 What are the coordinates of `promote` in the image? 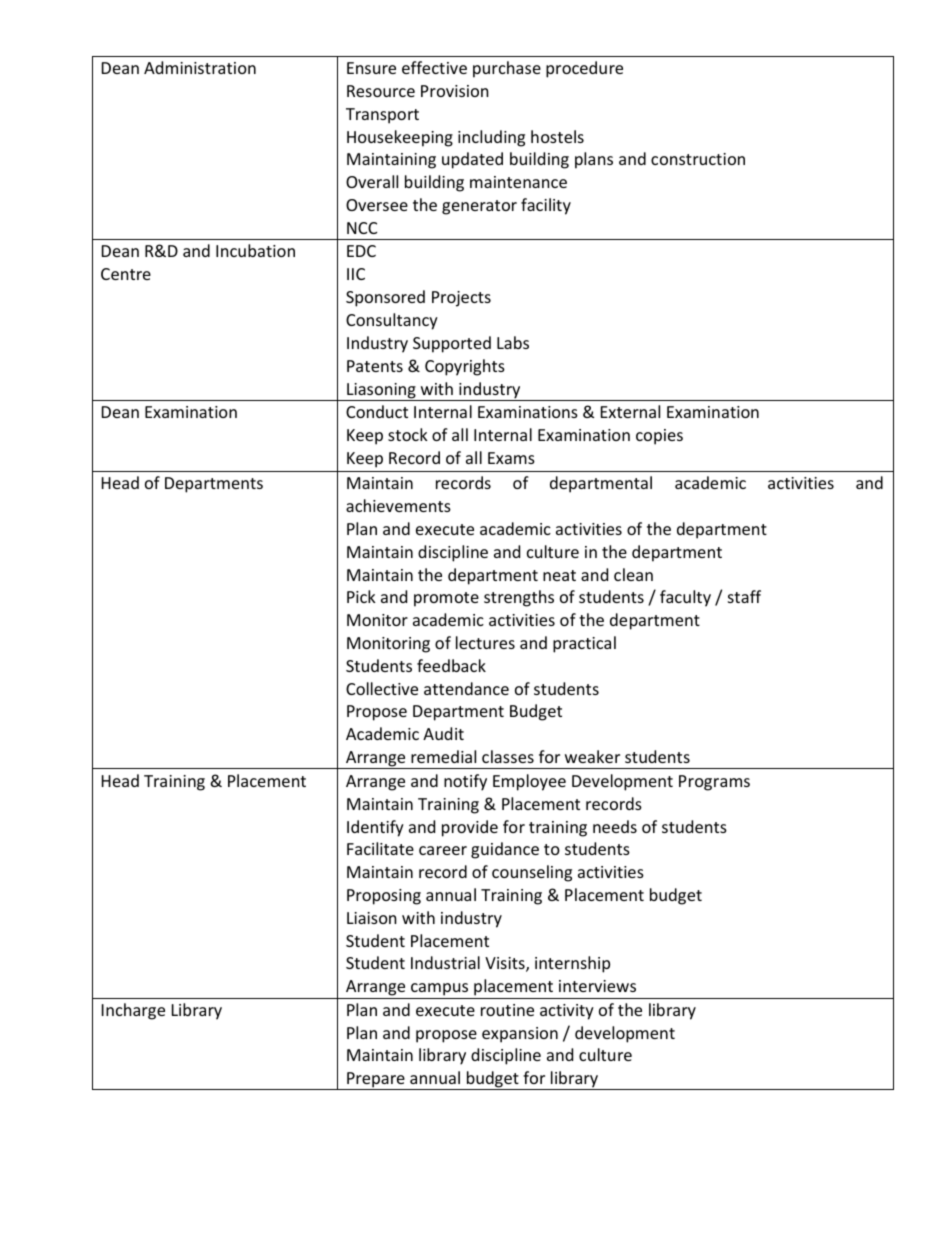 It's located at (446, 599).
